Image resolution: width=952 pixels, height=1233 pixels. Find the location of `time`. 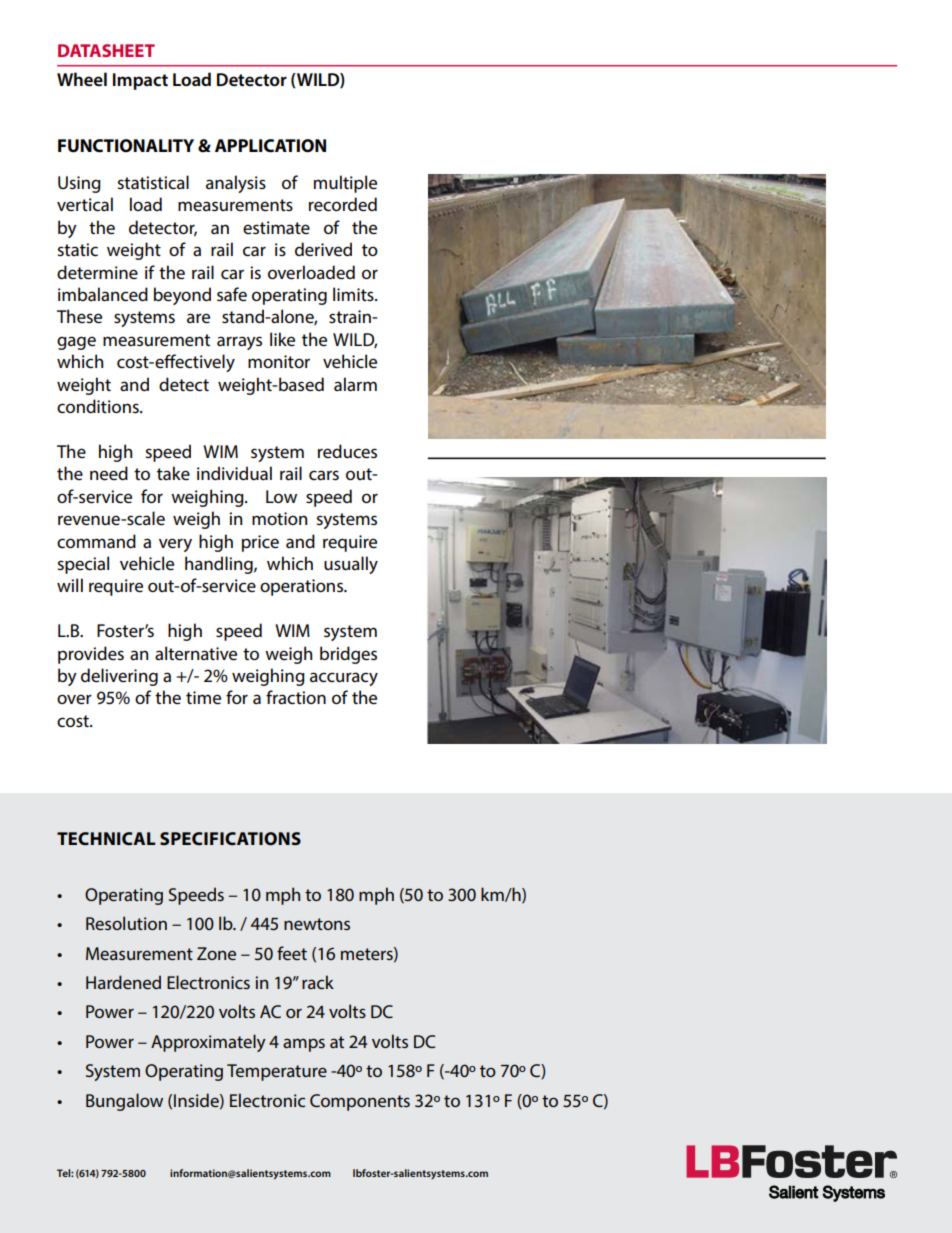

time is located at coordinates (203, 698).
